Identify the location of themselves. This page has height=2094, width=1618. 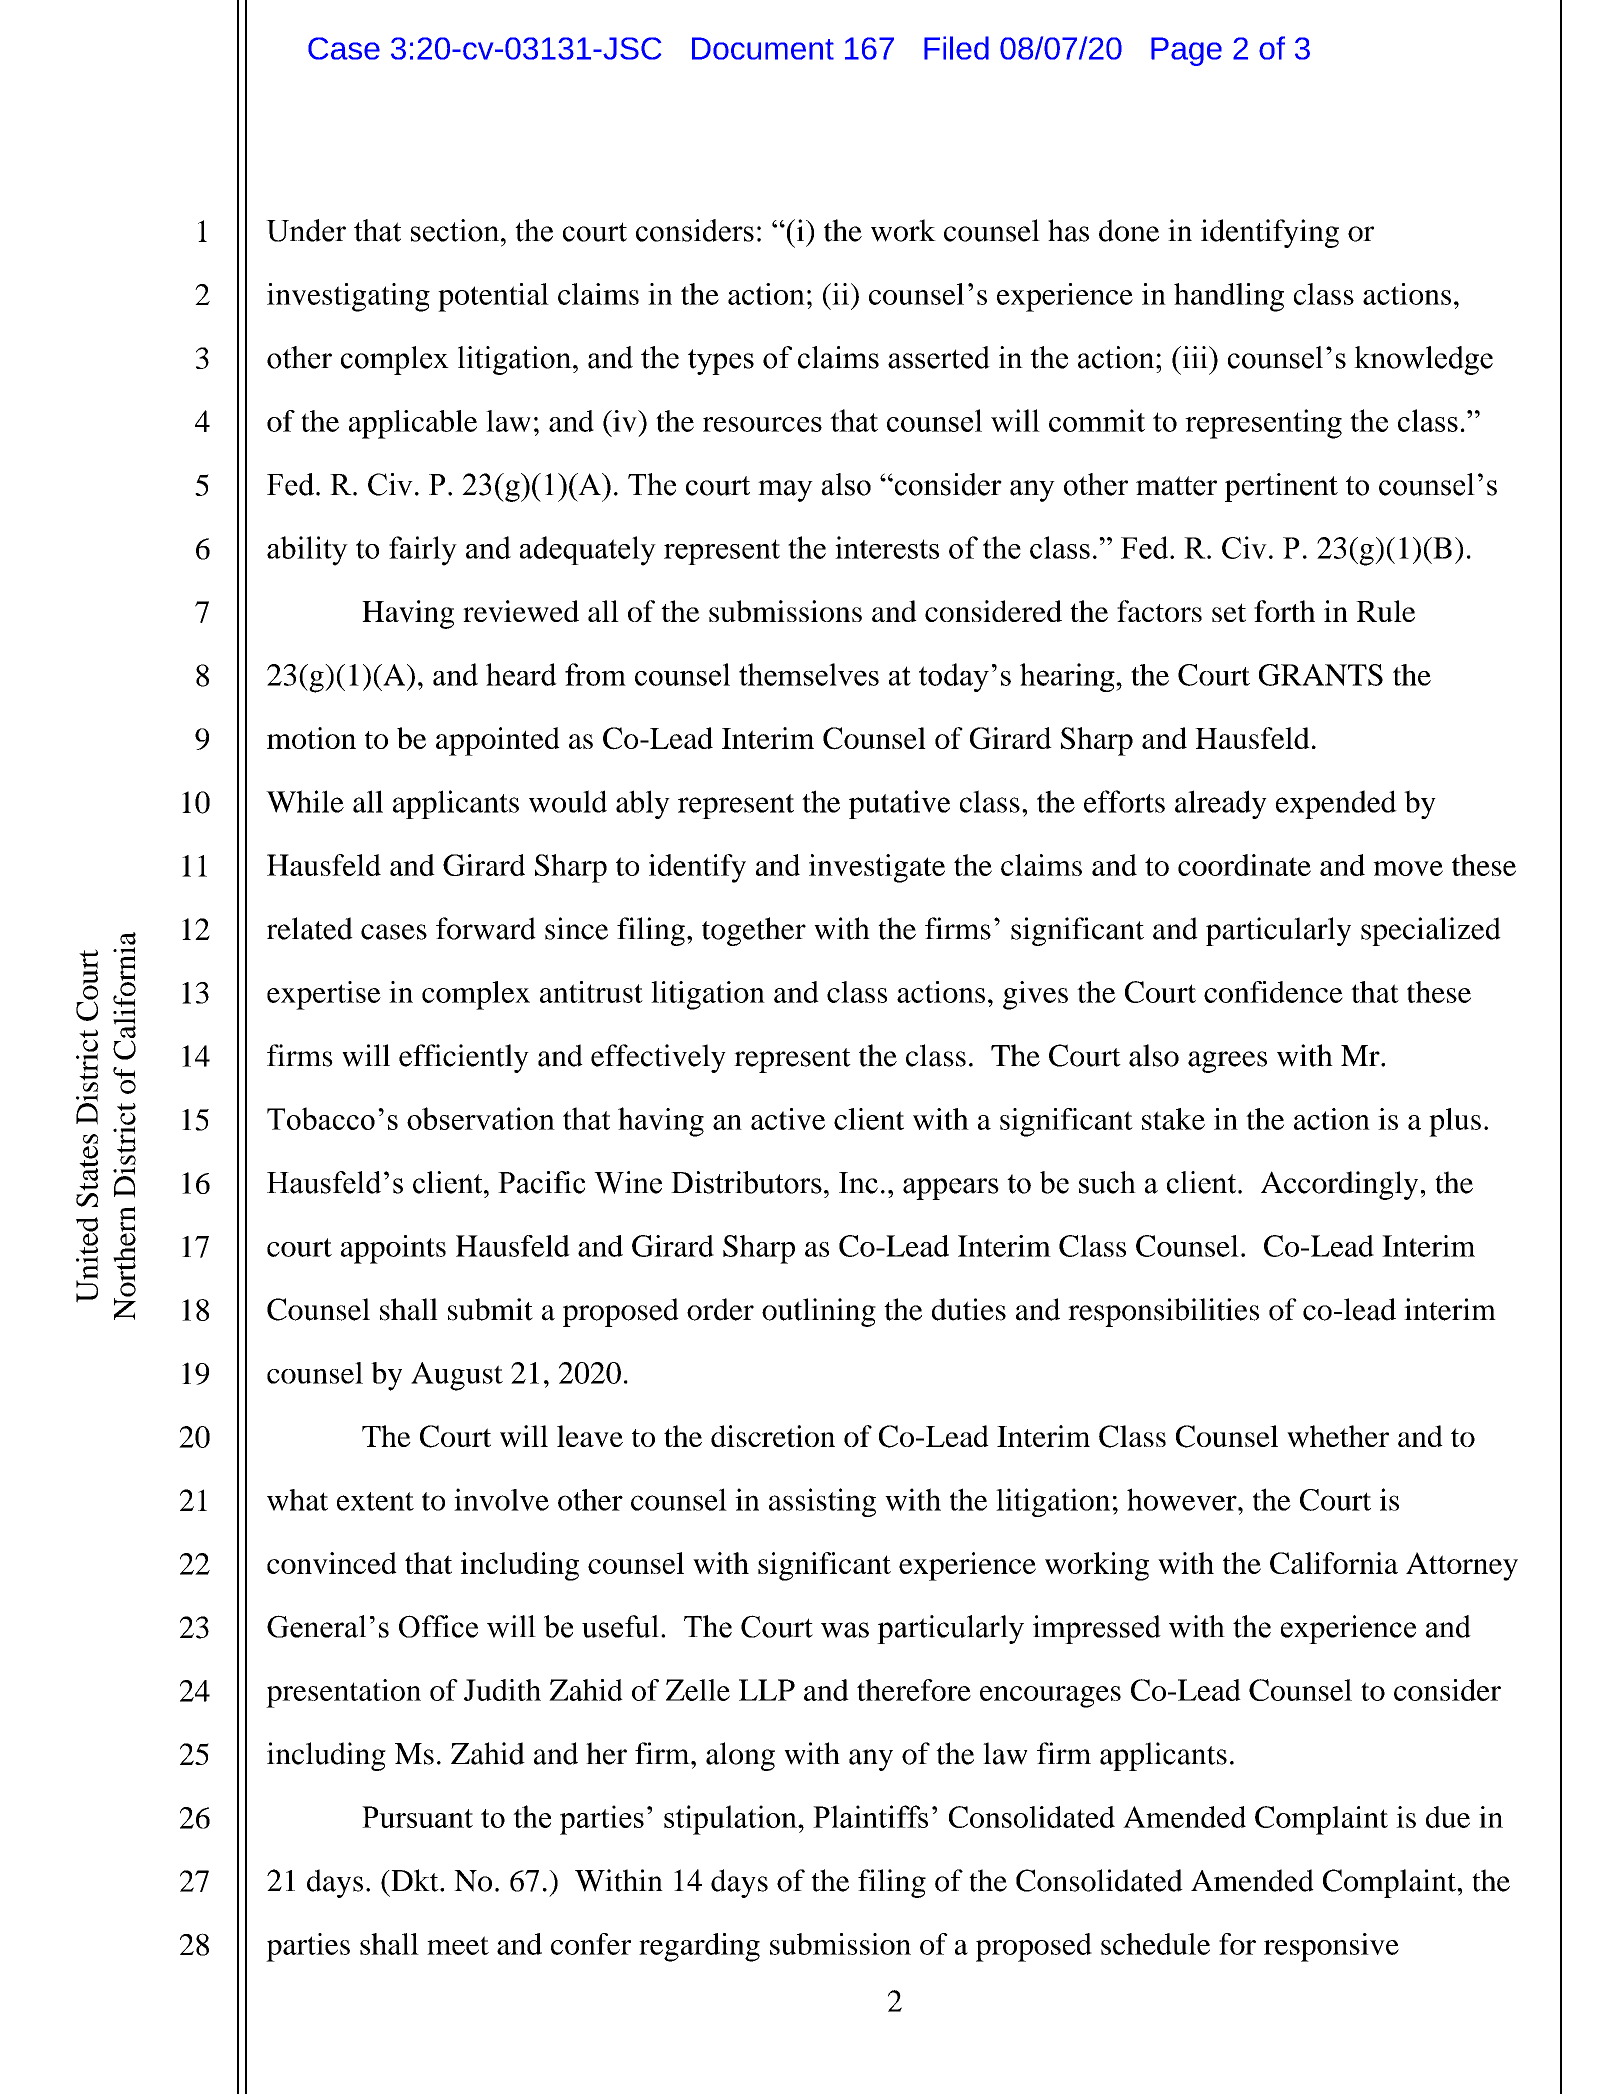
(809, 674).
